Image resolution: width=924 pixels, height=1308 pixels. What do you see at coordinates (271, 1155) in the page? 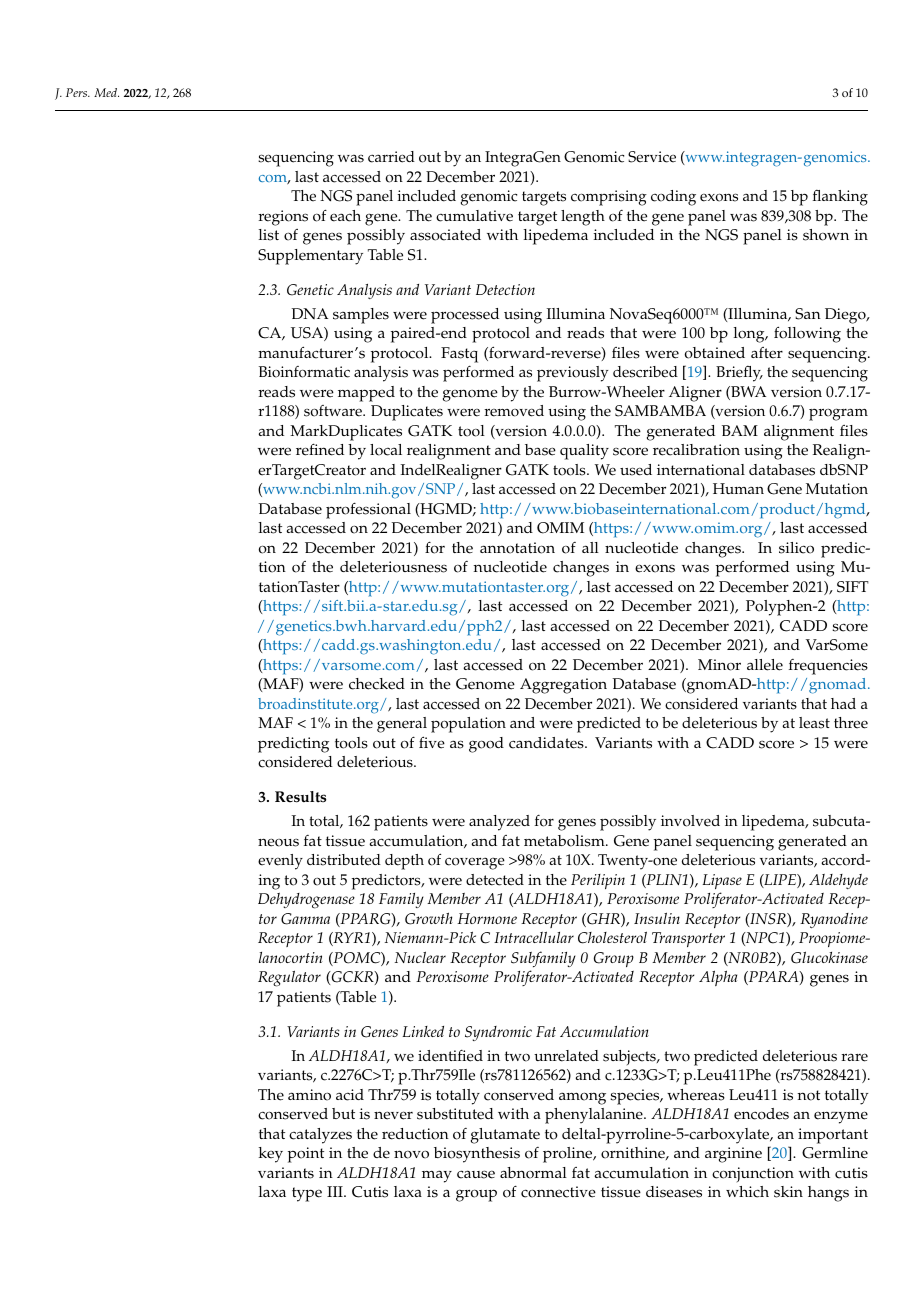
I see `key` at bounding box center [271, 1155].
